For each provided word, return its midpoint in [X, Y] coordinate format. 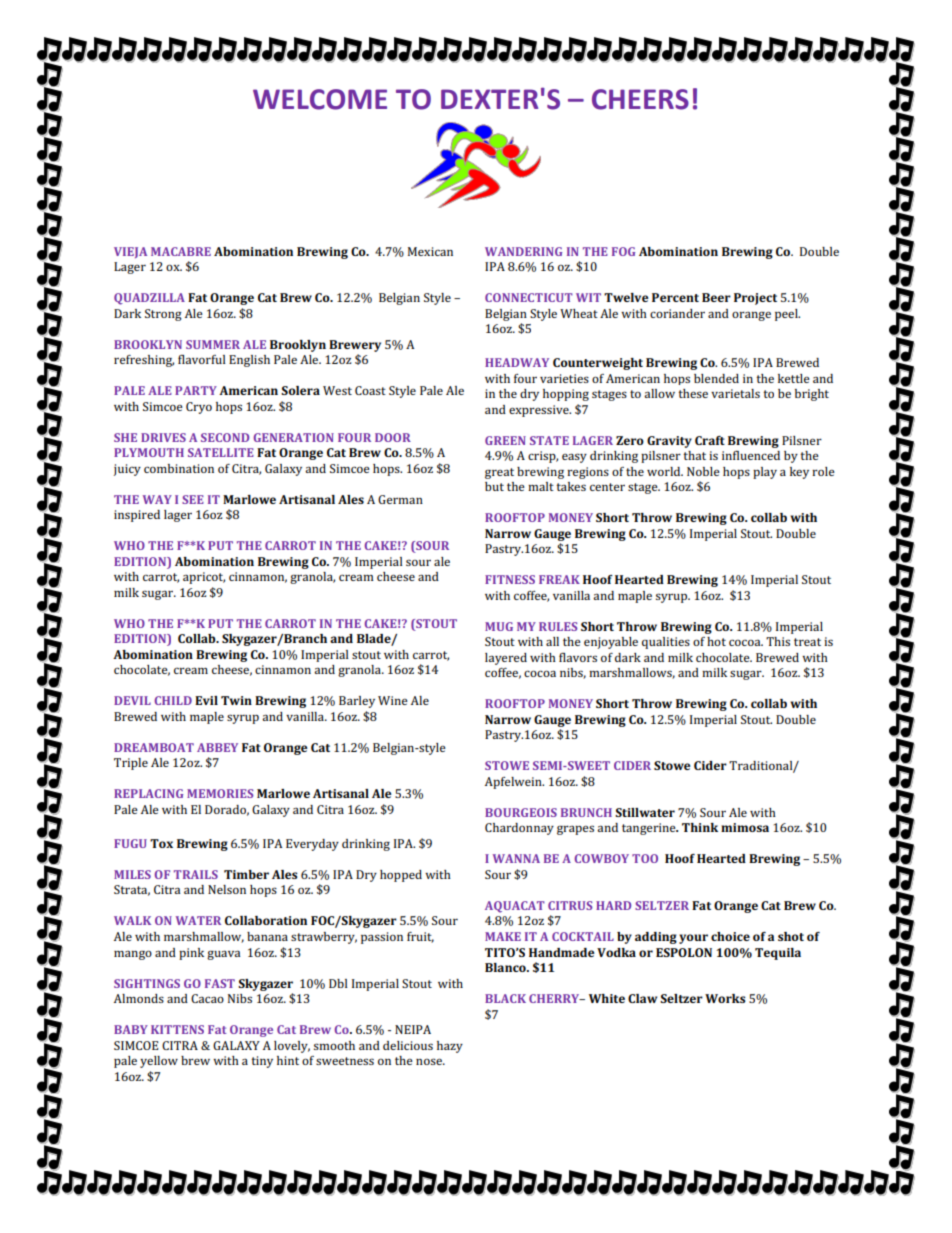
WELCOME [320, 99]
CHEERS [640, 99]
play [765, 473]
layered [506, 659]
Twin [236, 700]
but [494, 486]
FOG [623, 251]
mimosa [745, 827]
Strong [163, 315]
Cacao [207, 998]
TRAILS [196, 874]
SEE [193, 499]
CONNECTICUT [529, 297]
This [778, 641]
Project [755, 299]
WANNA [516, 858]
